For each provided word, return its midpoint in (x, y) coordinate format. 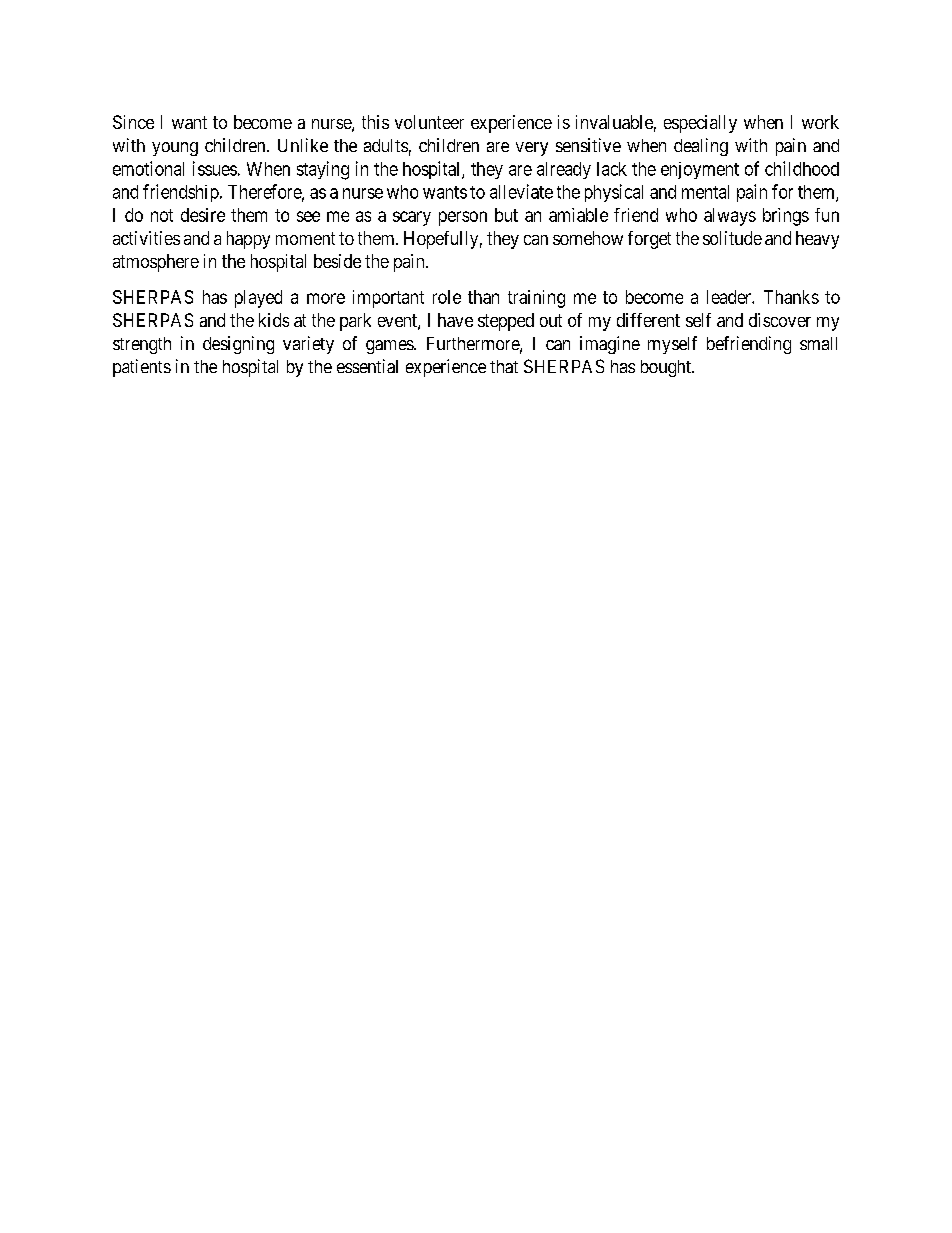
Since (133, 122)
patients (142, 368)
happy (248, 240)
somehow (588, 238)
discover (780, 320)
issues (215, 168)
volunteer (429, 122)
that (504, 366)
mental (705, 192)
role (447, 297)
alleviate (521, 191)
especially (700, 124)
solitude (732, 238)
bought (667, 368)
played (258, 299)
